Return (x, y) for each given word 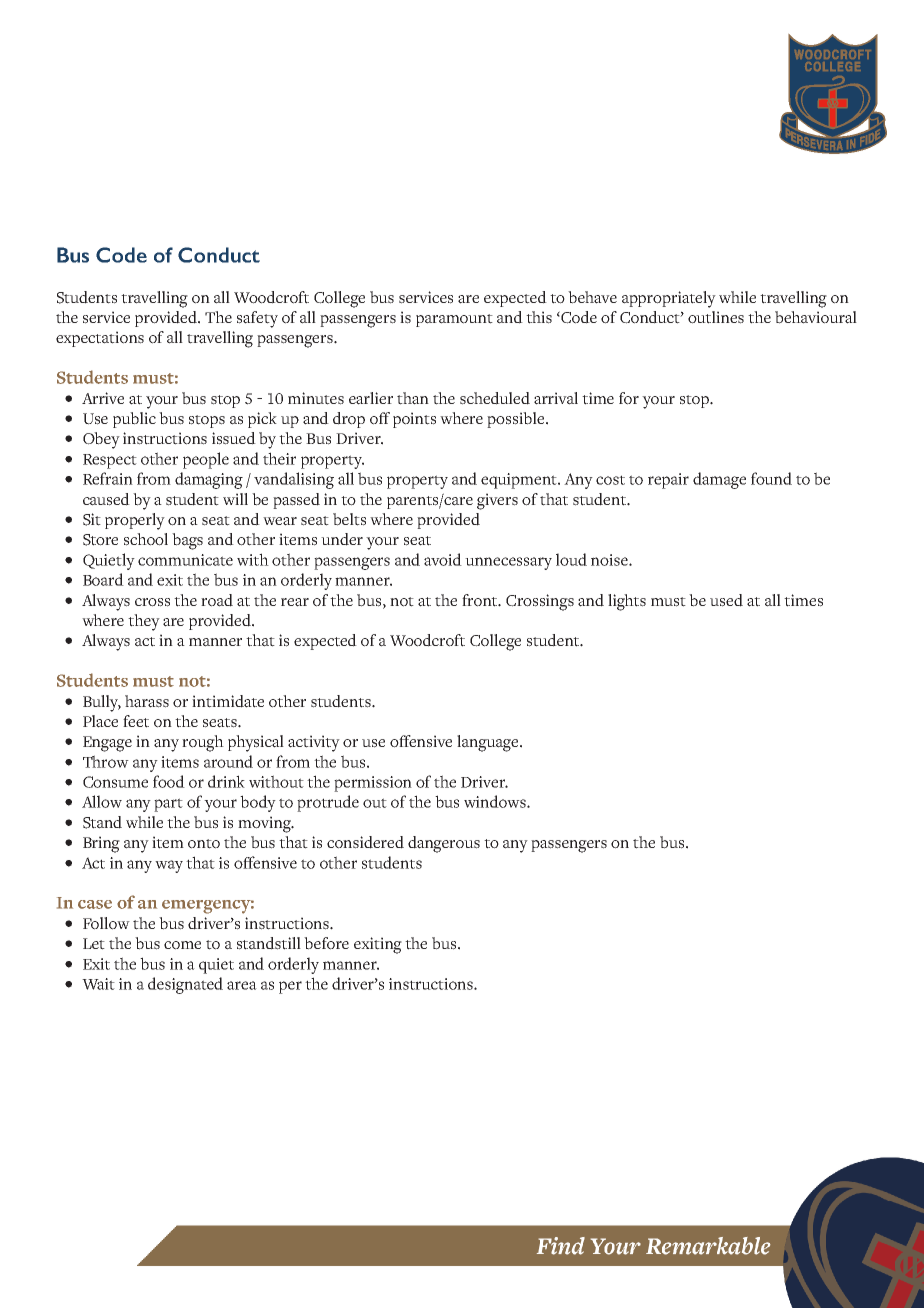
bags (187, 541)
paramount (454, 320)
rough (203, 743)
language (489, 743)
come (182, 945)
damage (719, 480)
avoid (443, 559)
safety (257, 319)
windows (496, 801)
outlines (716, 317)
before (326, 943)
